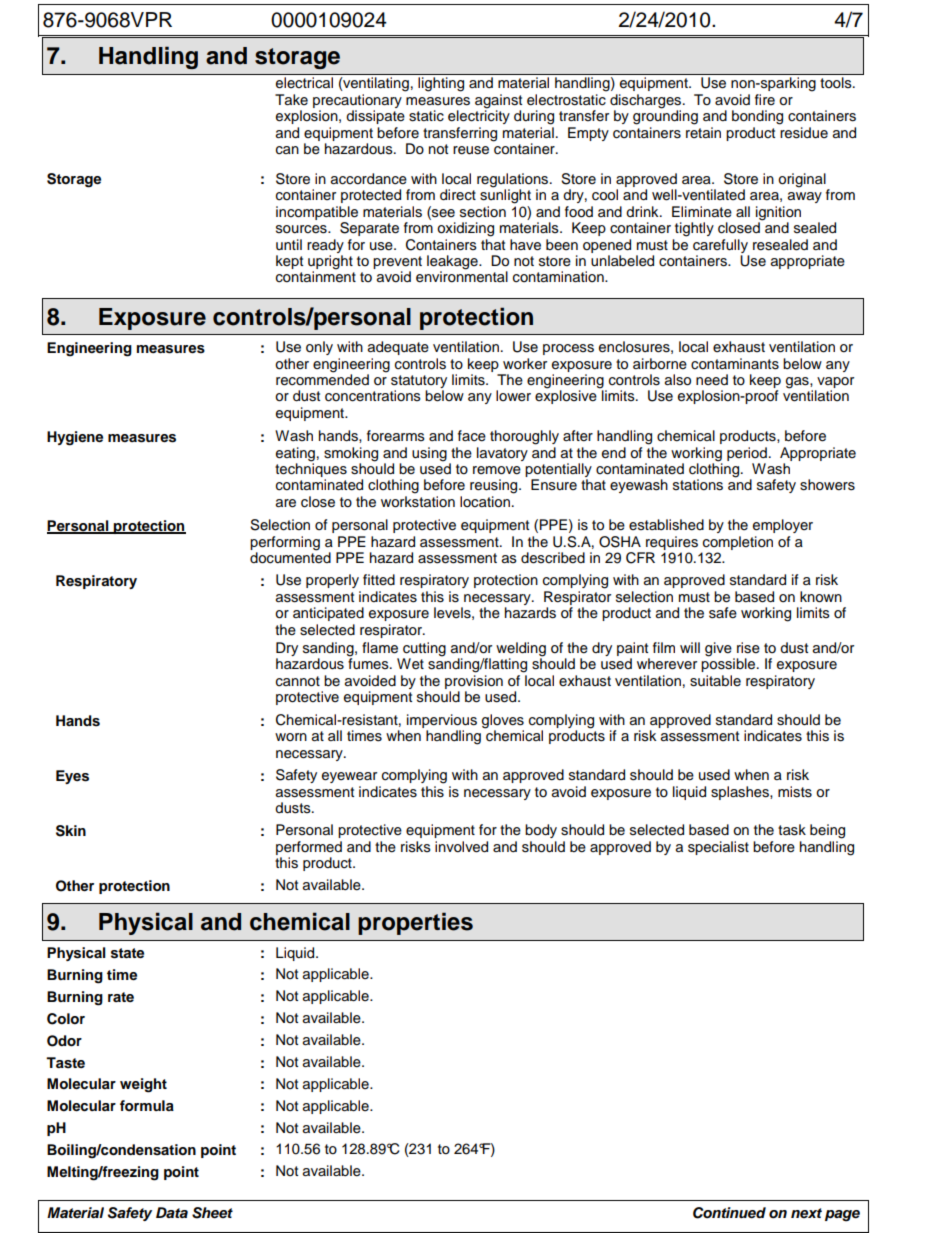  What do you see at coordinates (479, 116) in the document?
I see `electricity` at bounding box center [479, 116].
